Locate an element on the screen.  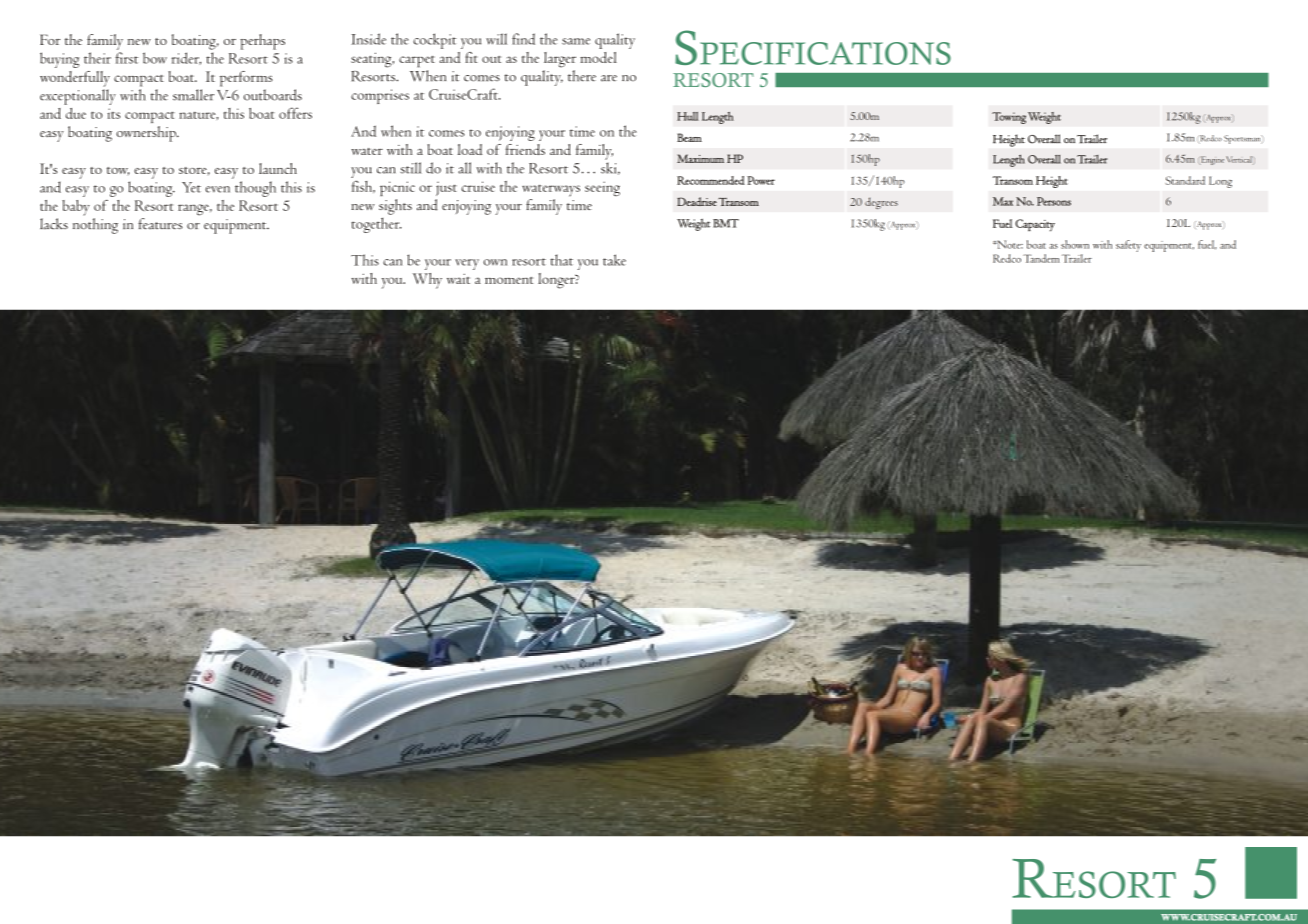
are is located at coordinates (609, 78).
